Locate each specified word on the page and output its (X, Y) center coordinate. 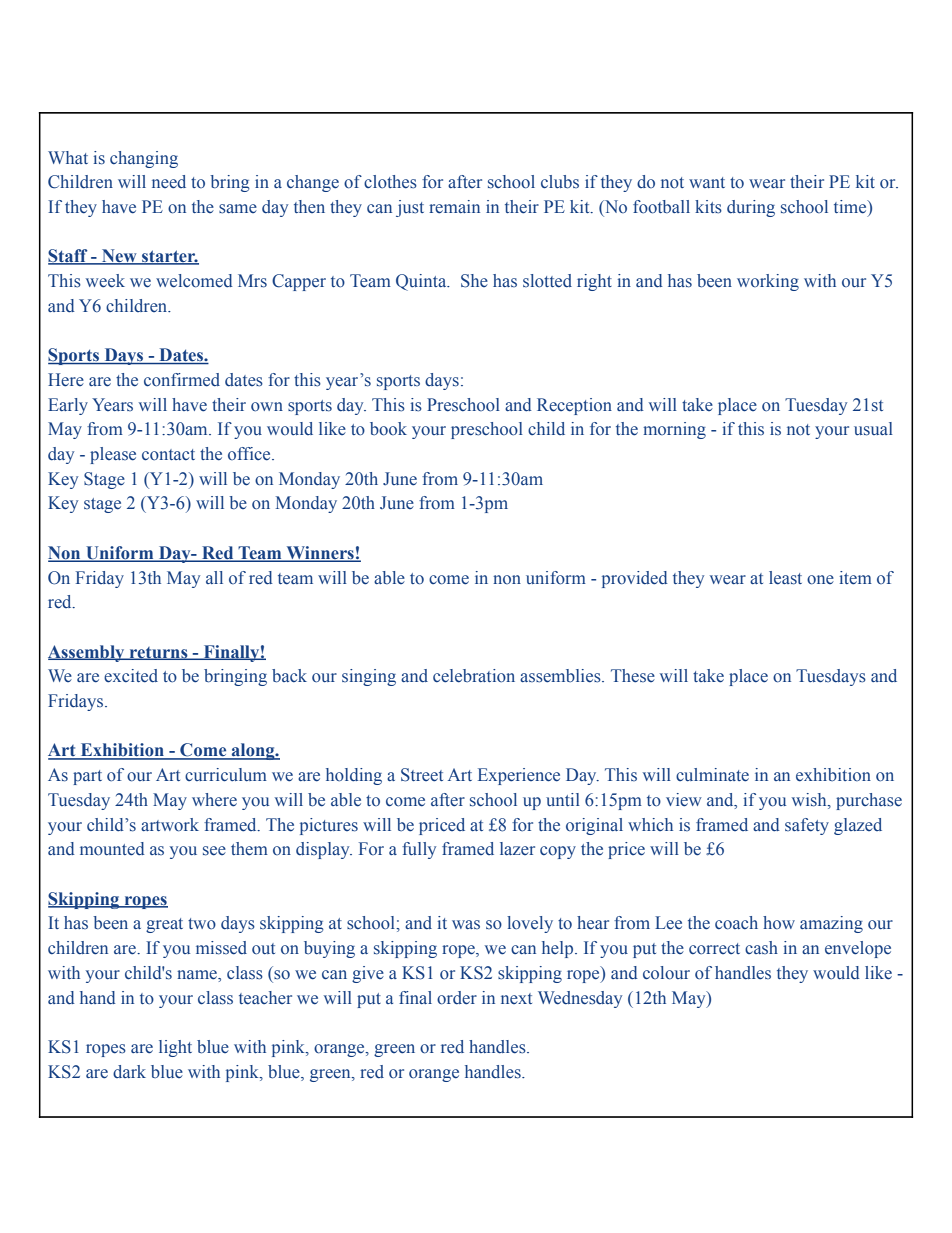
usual (873, 429)
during (751, 208)
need (169, 182)
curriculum (226, 775)
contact (168, 455)
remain (454, 207)
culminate (712, 775)
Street (422, 775)
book (388, 429)
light (175, 1048)
